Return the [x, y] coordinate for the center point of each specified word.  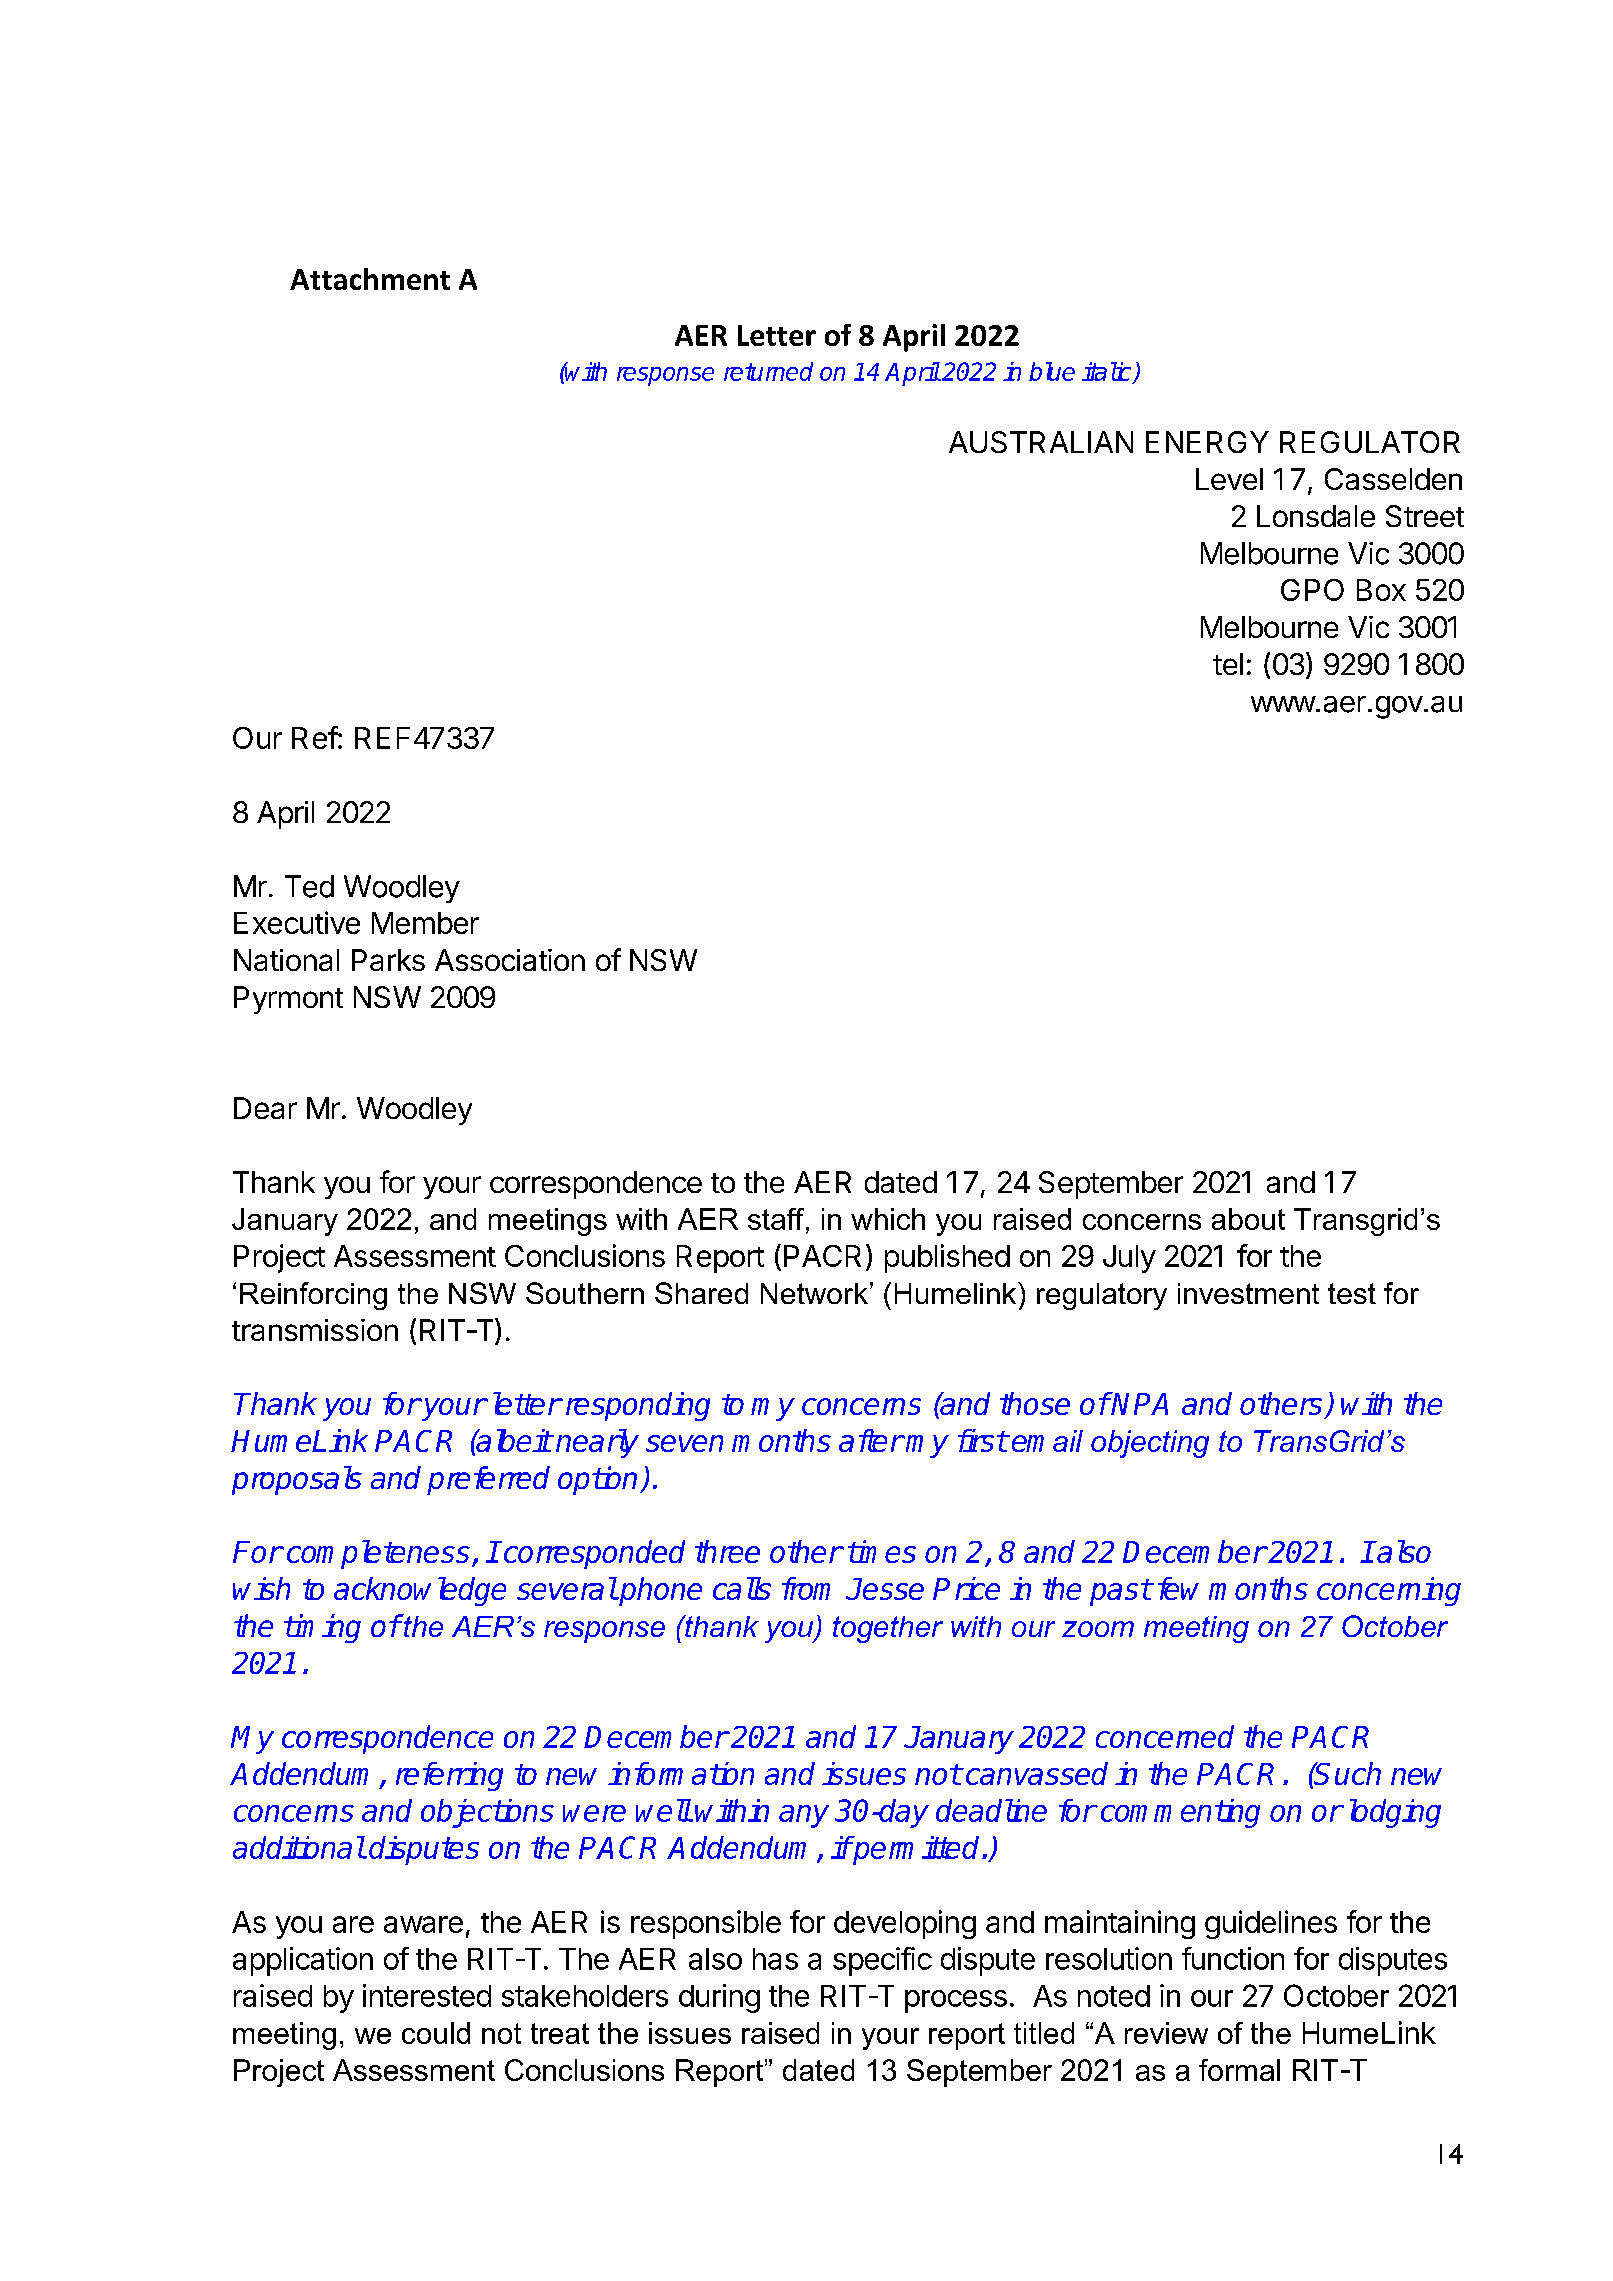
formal [1239, 2070]
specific [882, 1961]
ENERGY [1207, 442]
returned [768, 371]
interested [427, 1995]
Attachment [370, 279]
